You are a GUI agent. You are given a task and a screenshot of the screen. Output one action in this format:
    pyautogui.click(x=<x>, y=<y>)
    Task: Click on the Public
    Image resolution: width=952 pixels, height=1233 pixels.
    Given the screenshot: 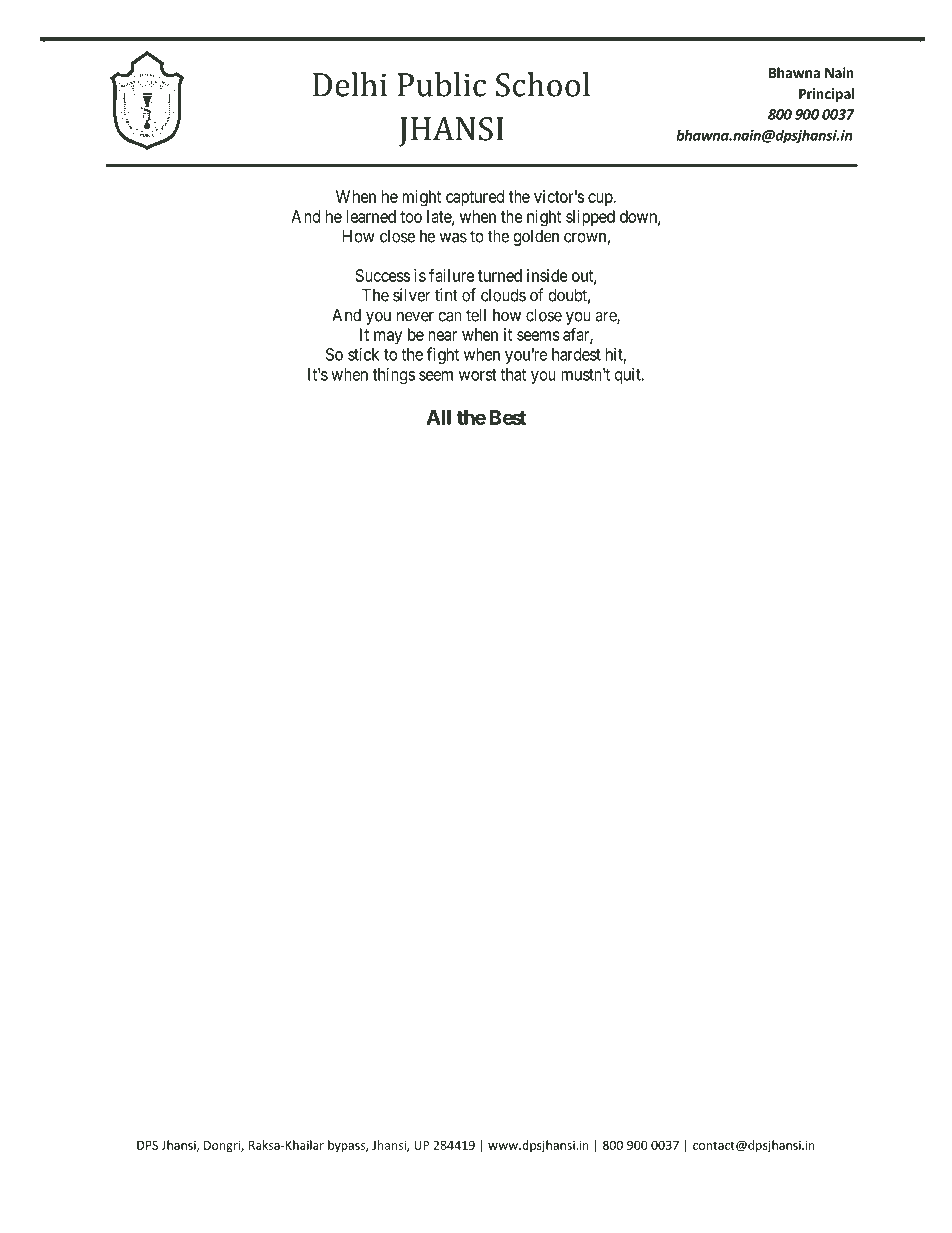 What is the action you would take?
    pyautogui.click(x=442, y=84)
